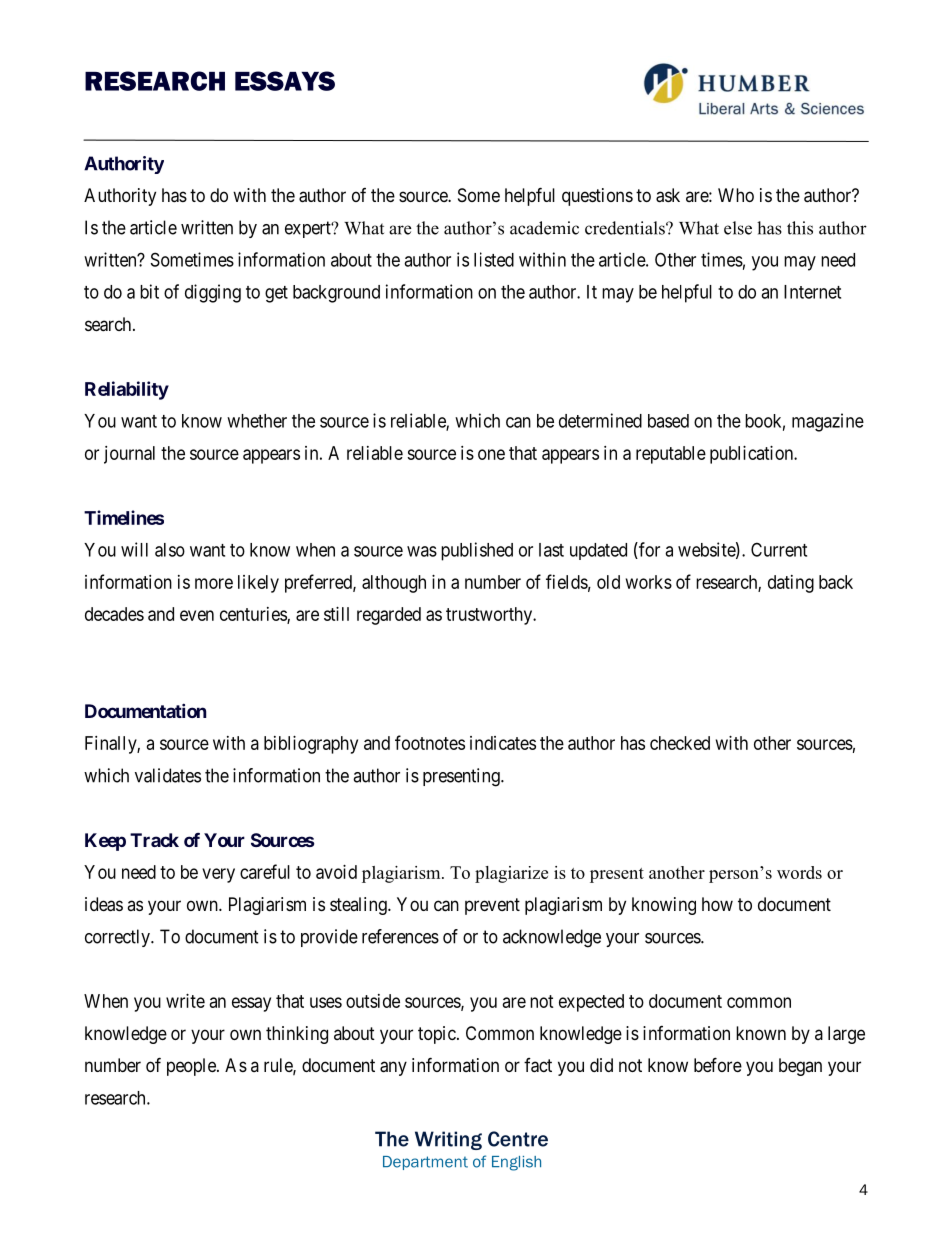 This document has width=952, height=1233. What do you see at coordinates (154, 840) in the document?
I see `Track` at bounding box center [154, 840].
